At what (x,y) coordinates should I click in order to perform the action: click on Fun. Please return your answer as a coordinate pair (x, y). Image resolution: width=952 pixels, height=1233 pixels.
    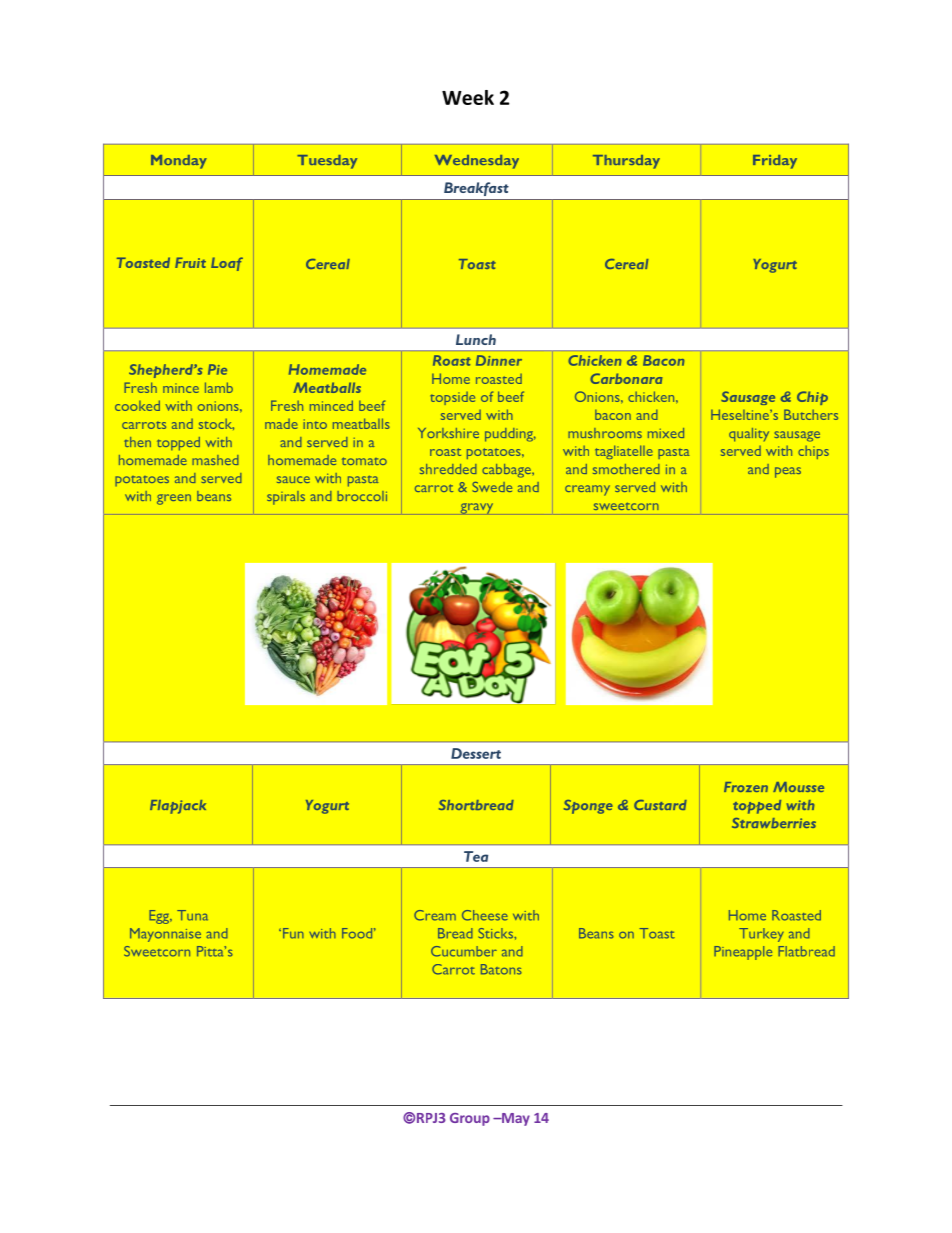
    Looking at the image, I should click on (292, 933).
